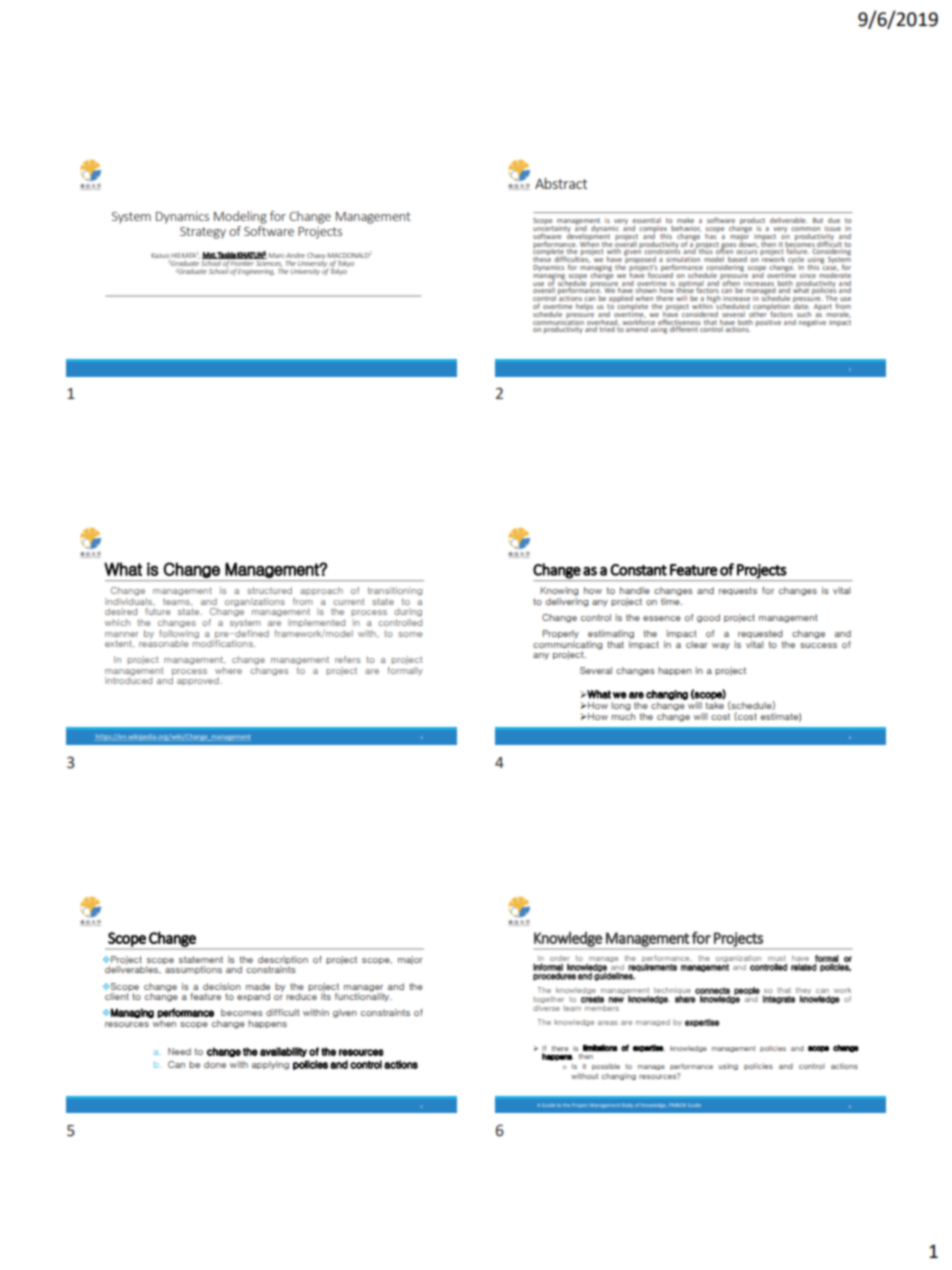  Describe the element at coordinates (561, 183) in the screenshot. I see `Abstract` at that location.
